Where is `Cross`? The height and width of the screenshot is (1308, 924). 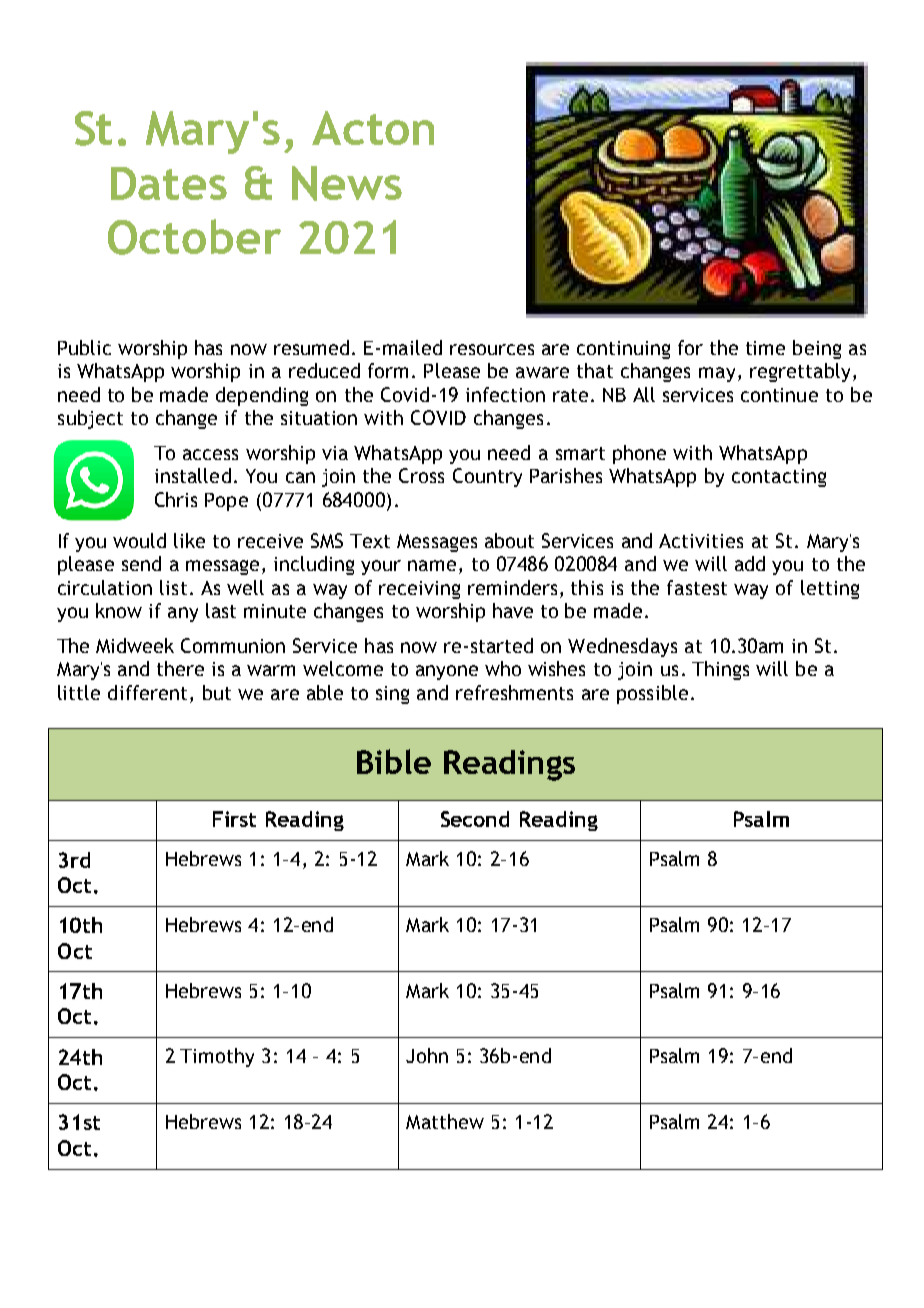 Cross is located at coordinates (421, 475).
